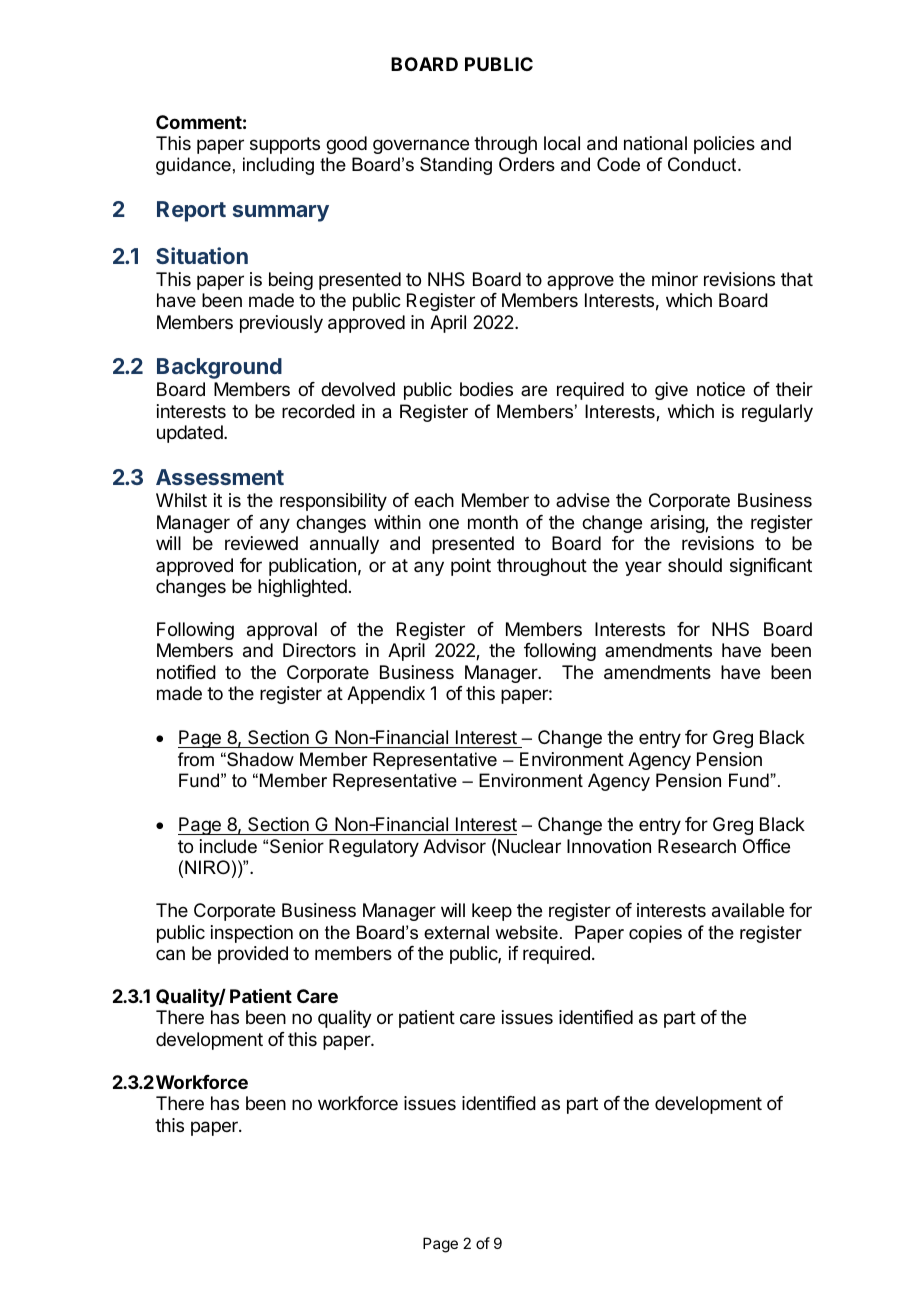  Describe the element at coordinates (386, 695) in the screenshot. I see `Appendix` at that location.
